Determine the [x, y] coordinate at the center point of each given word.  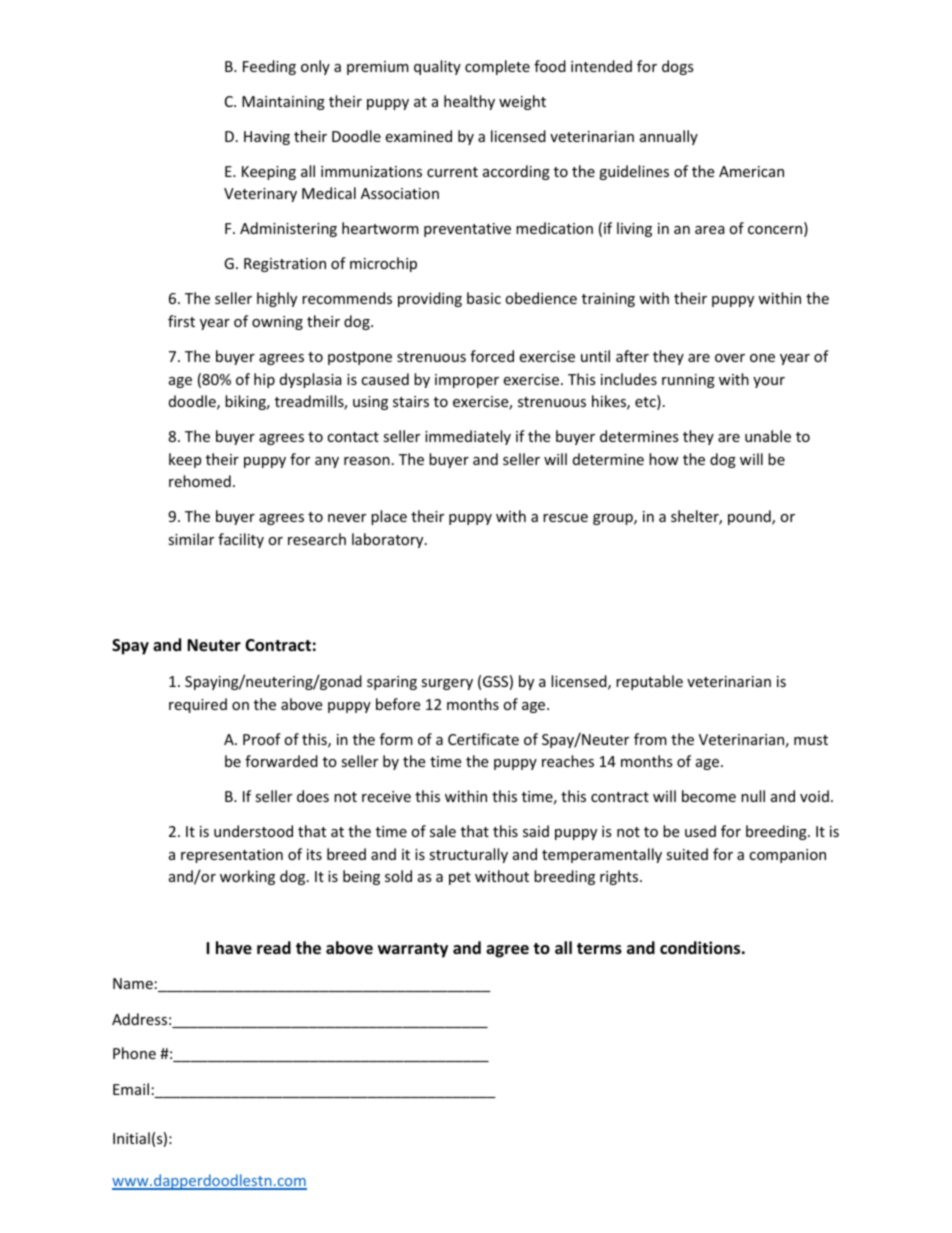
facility [241, 540]
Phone [134, 1053]
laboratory [389, 540]
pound [750, 517]
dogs [678, 67]
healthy [469, 102]
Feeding [269, 67]
